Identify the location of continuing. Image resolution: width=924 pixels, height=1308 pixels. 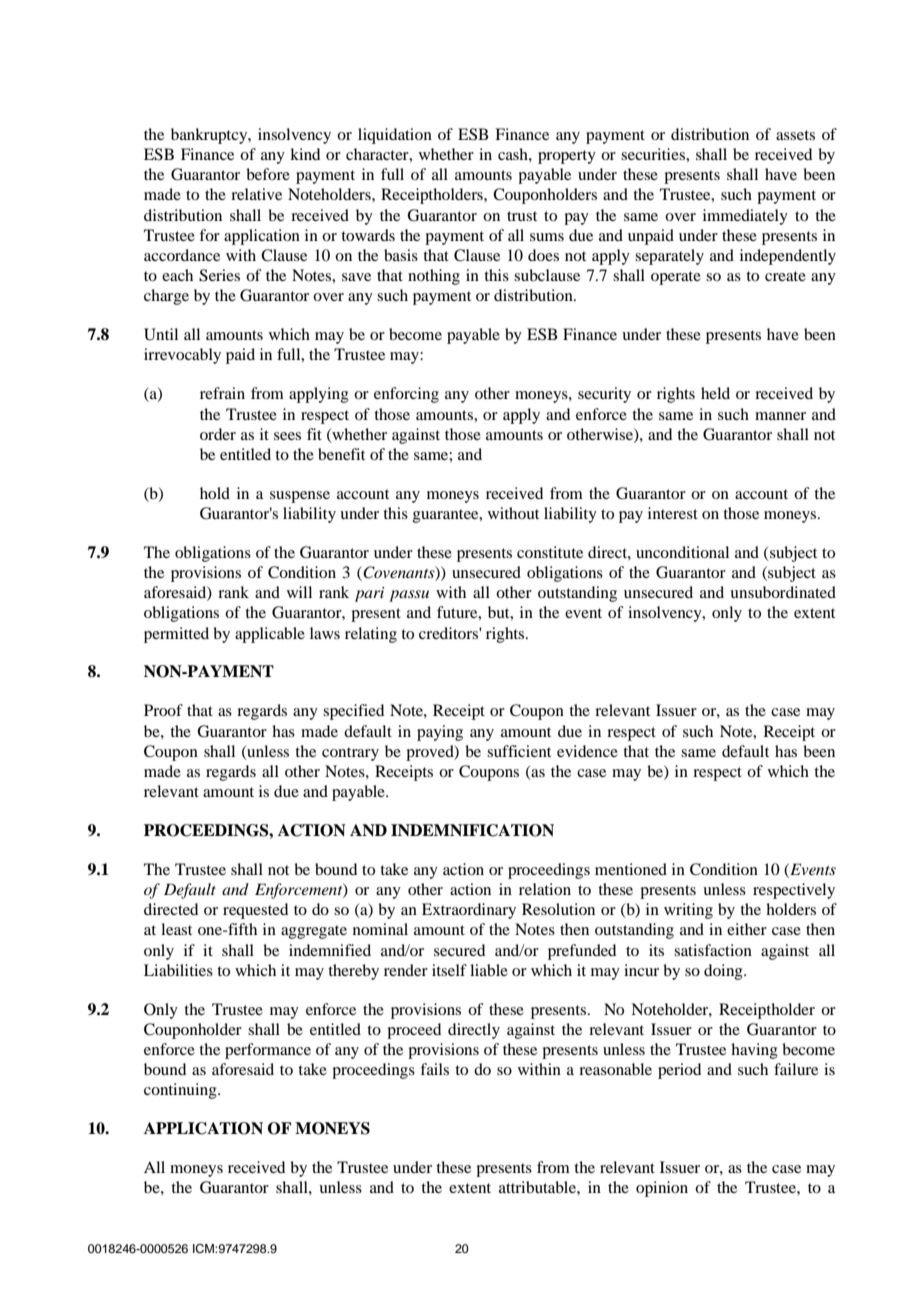
(181, 1091).
